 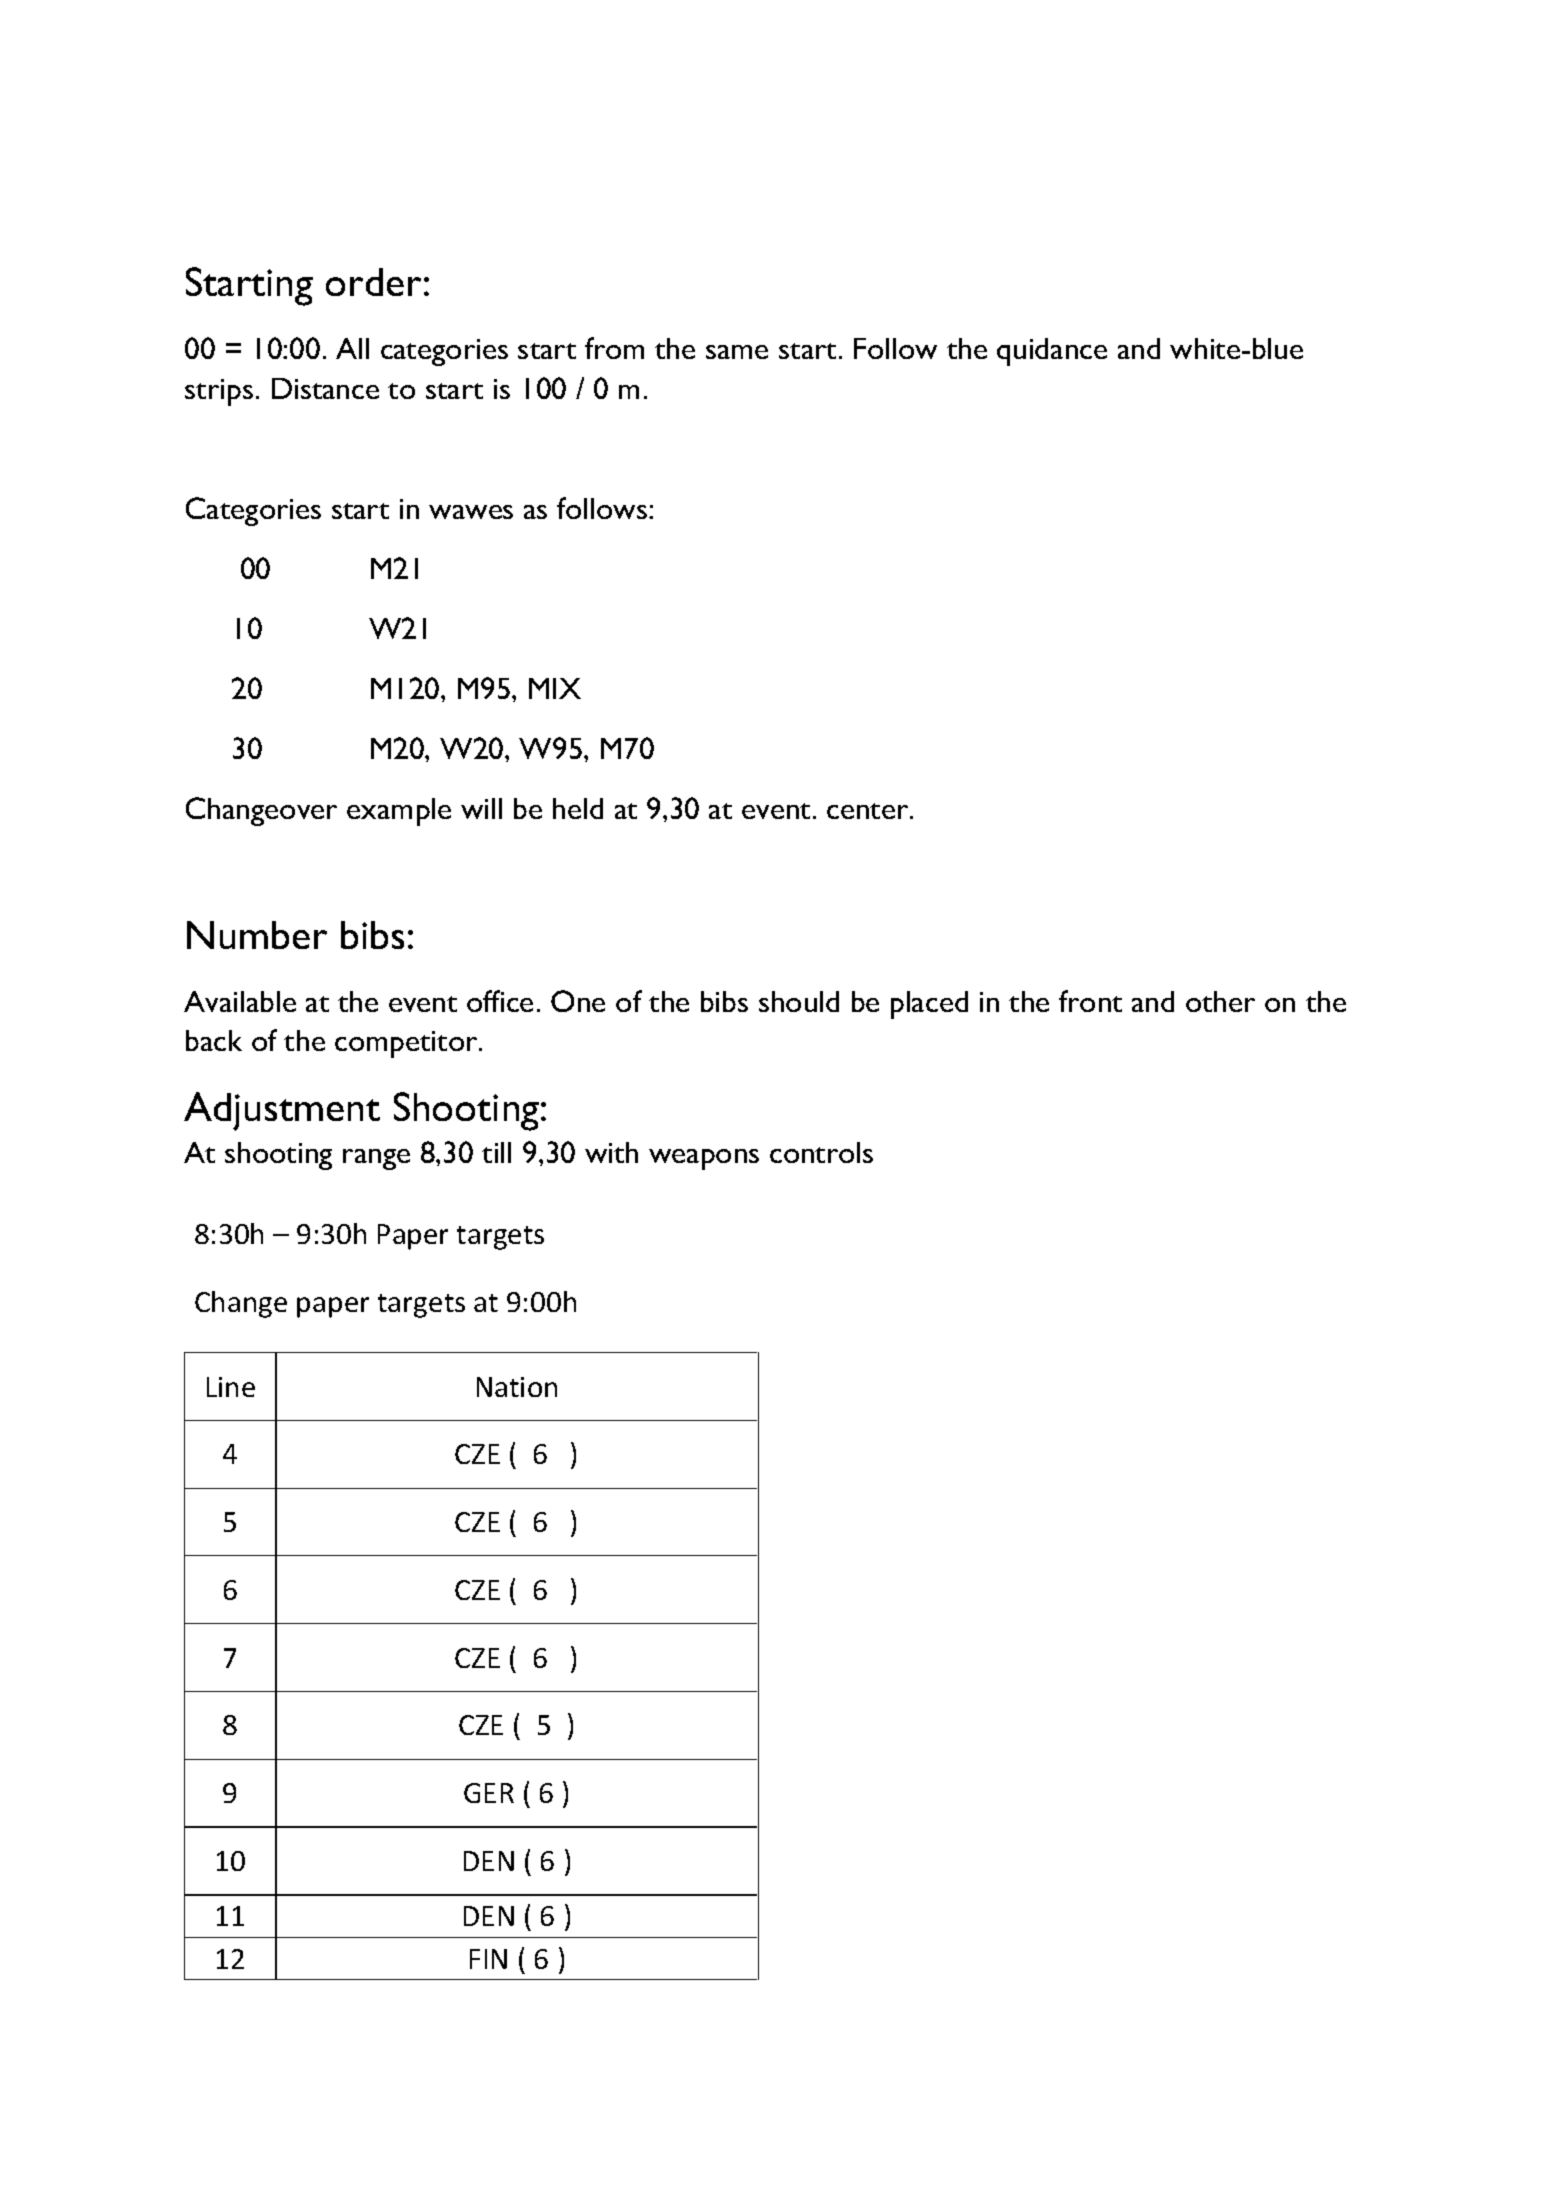 I want to click on same, so click(x=737, y=352).
